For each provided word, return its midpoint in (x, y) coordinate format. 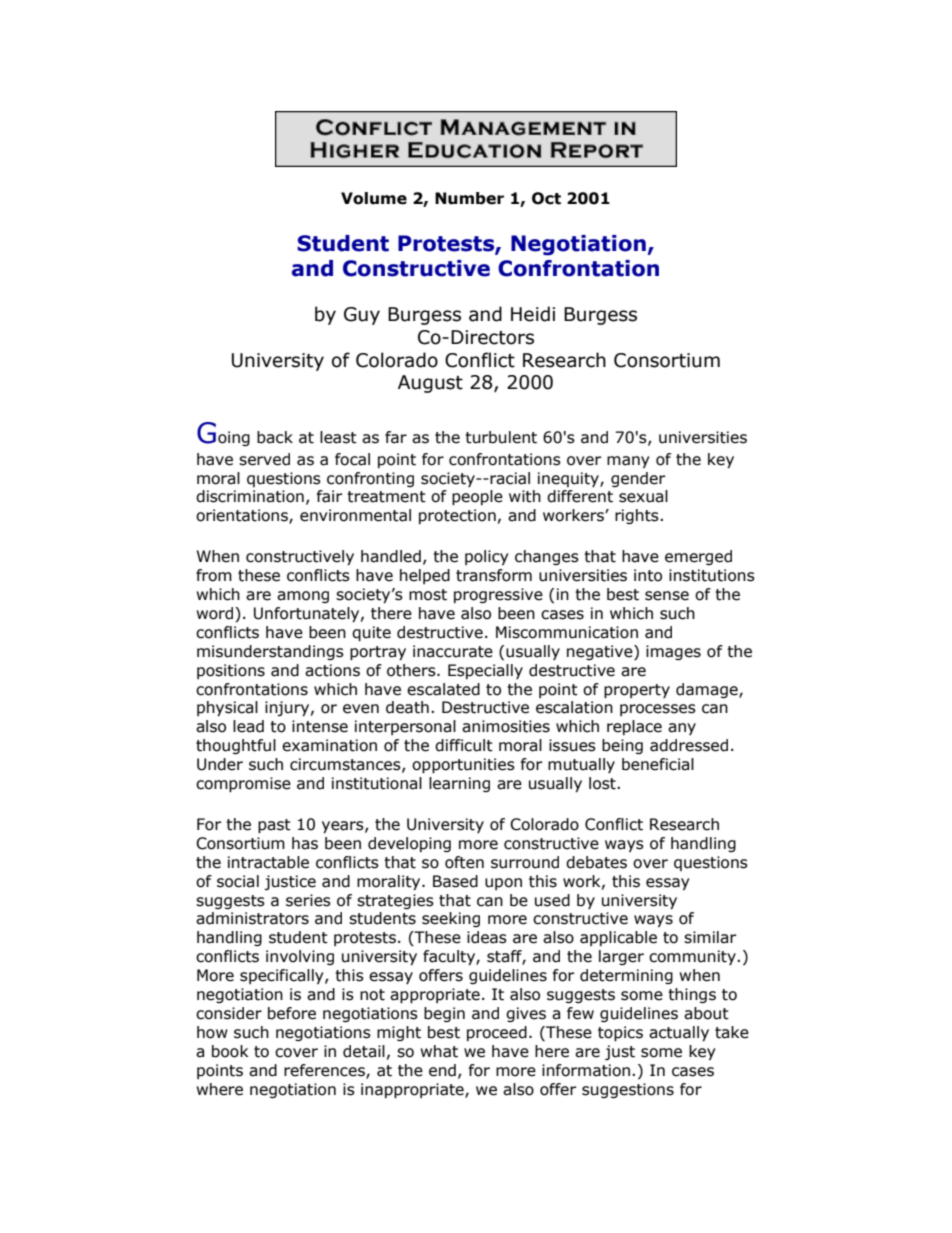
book (230, 1051)
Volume (374, 198)
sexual (643, 496)
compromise (243, 784)
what (439, 1051)
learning (459, 784)
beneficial (658, 764)
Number (469, 198)
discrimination (250, 496)
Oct (546, 198)
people (477, 497)
